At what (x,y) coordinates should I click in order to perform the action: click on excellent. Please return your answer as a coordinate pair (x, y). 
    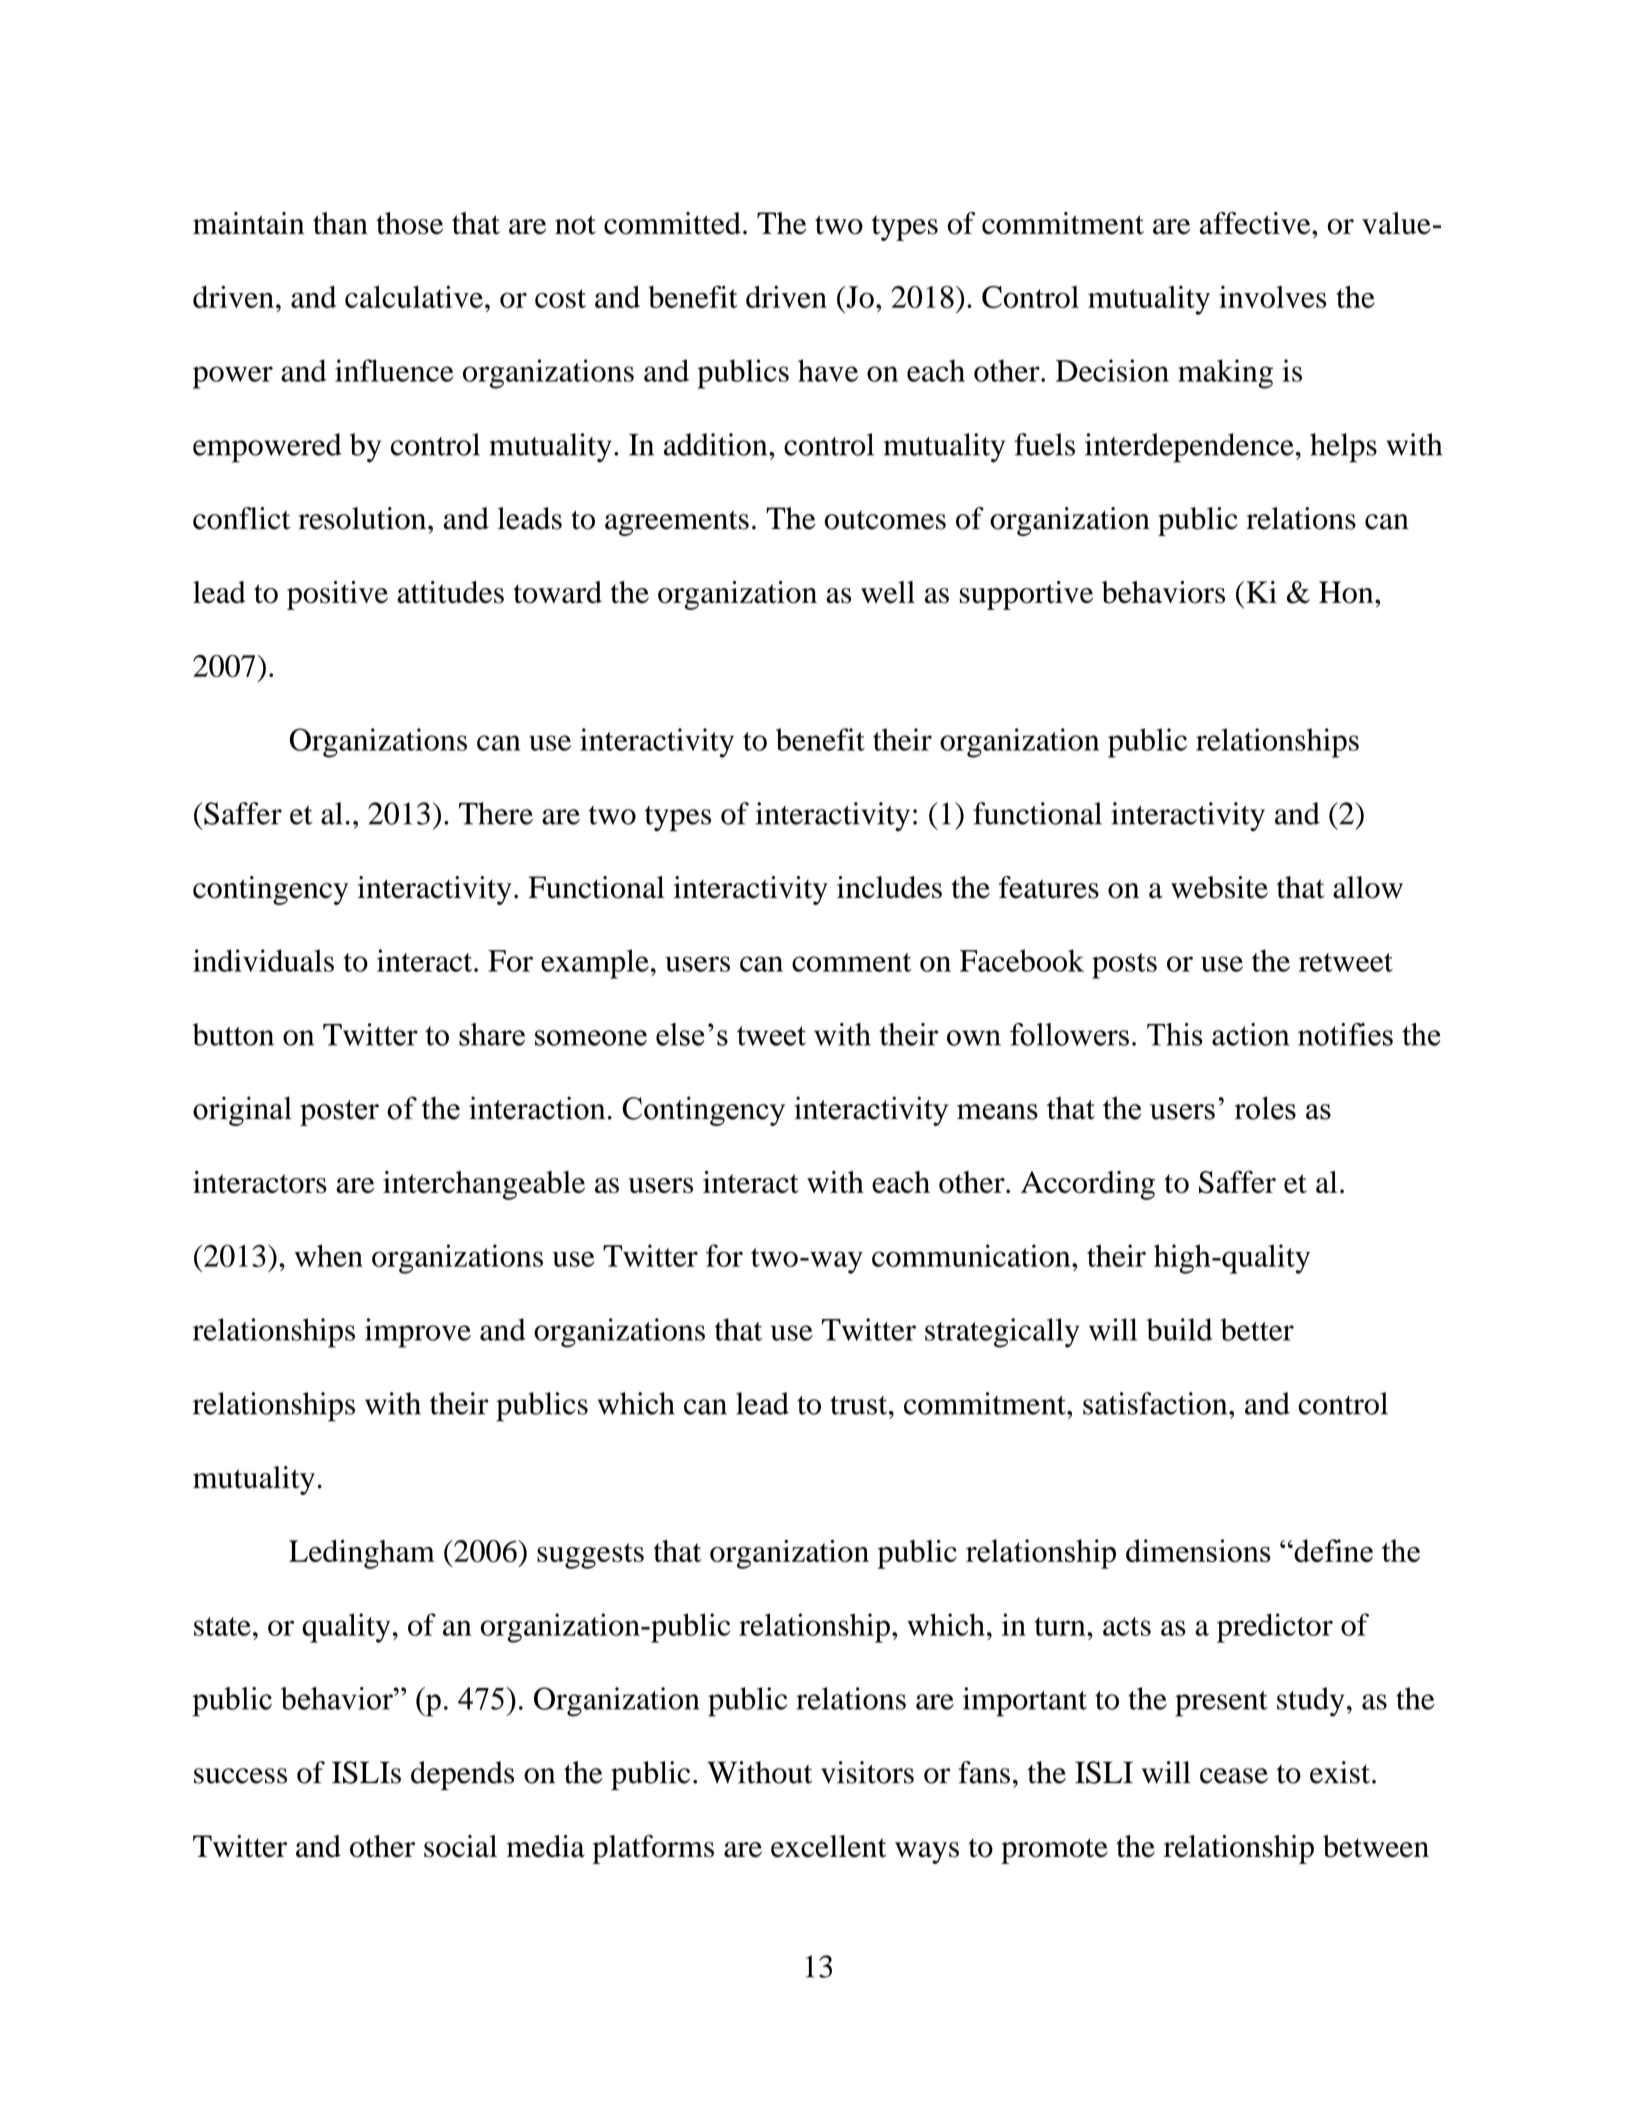
    Looking at the image, I should click on (829, 1846).
